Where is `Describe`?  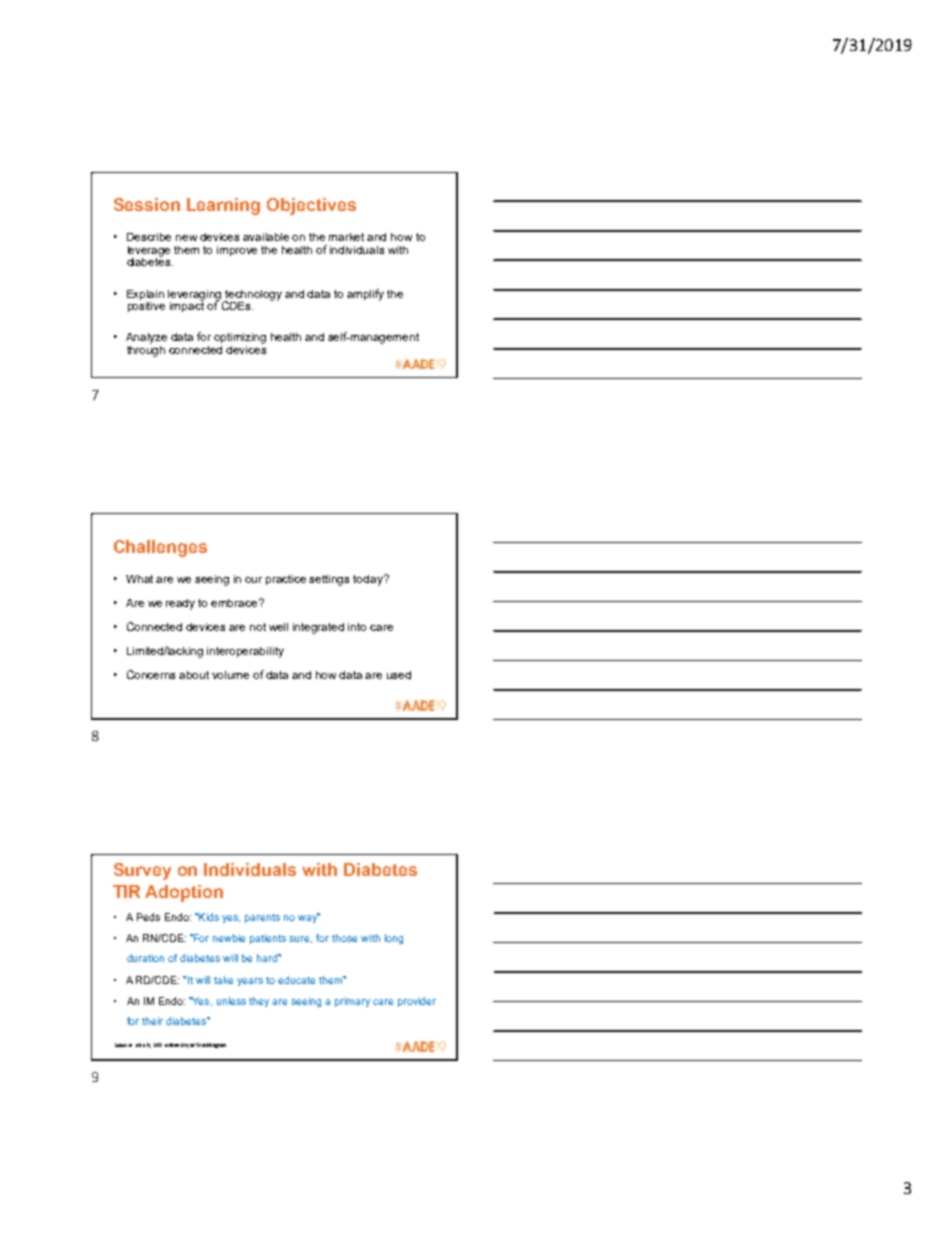 Describe is located at coordinates (149, 237).
